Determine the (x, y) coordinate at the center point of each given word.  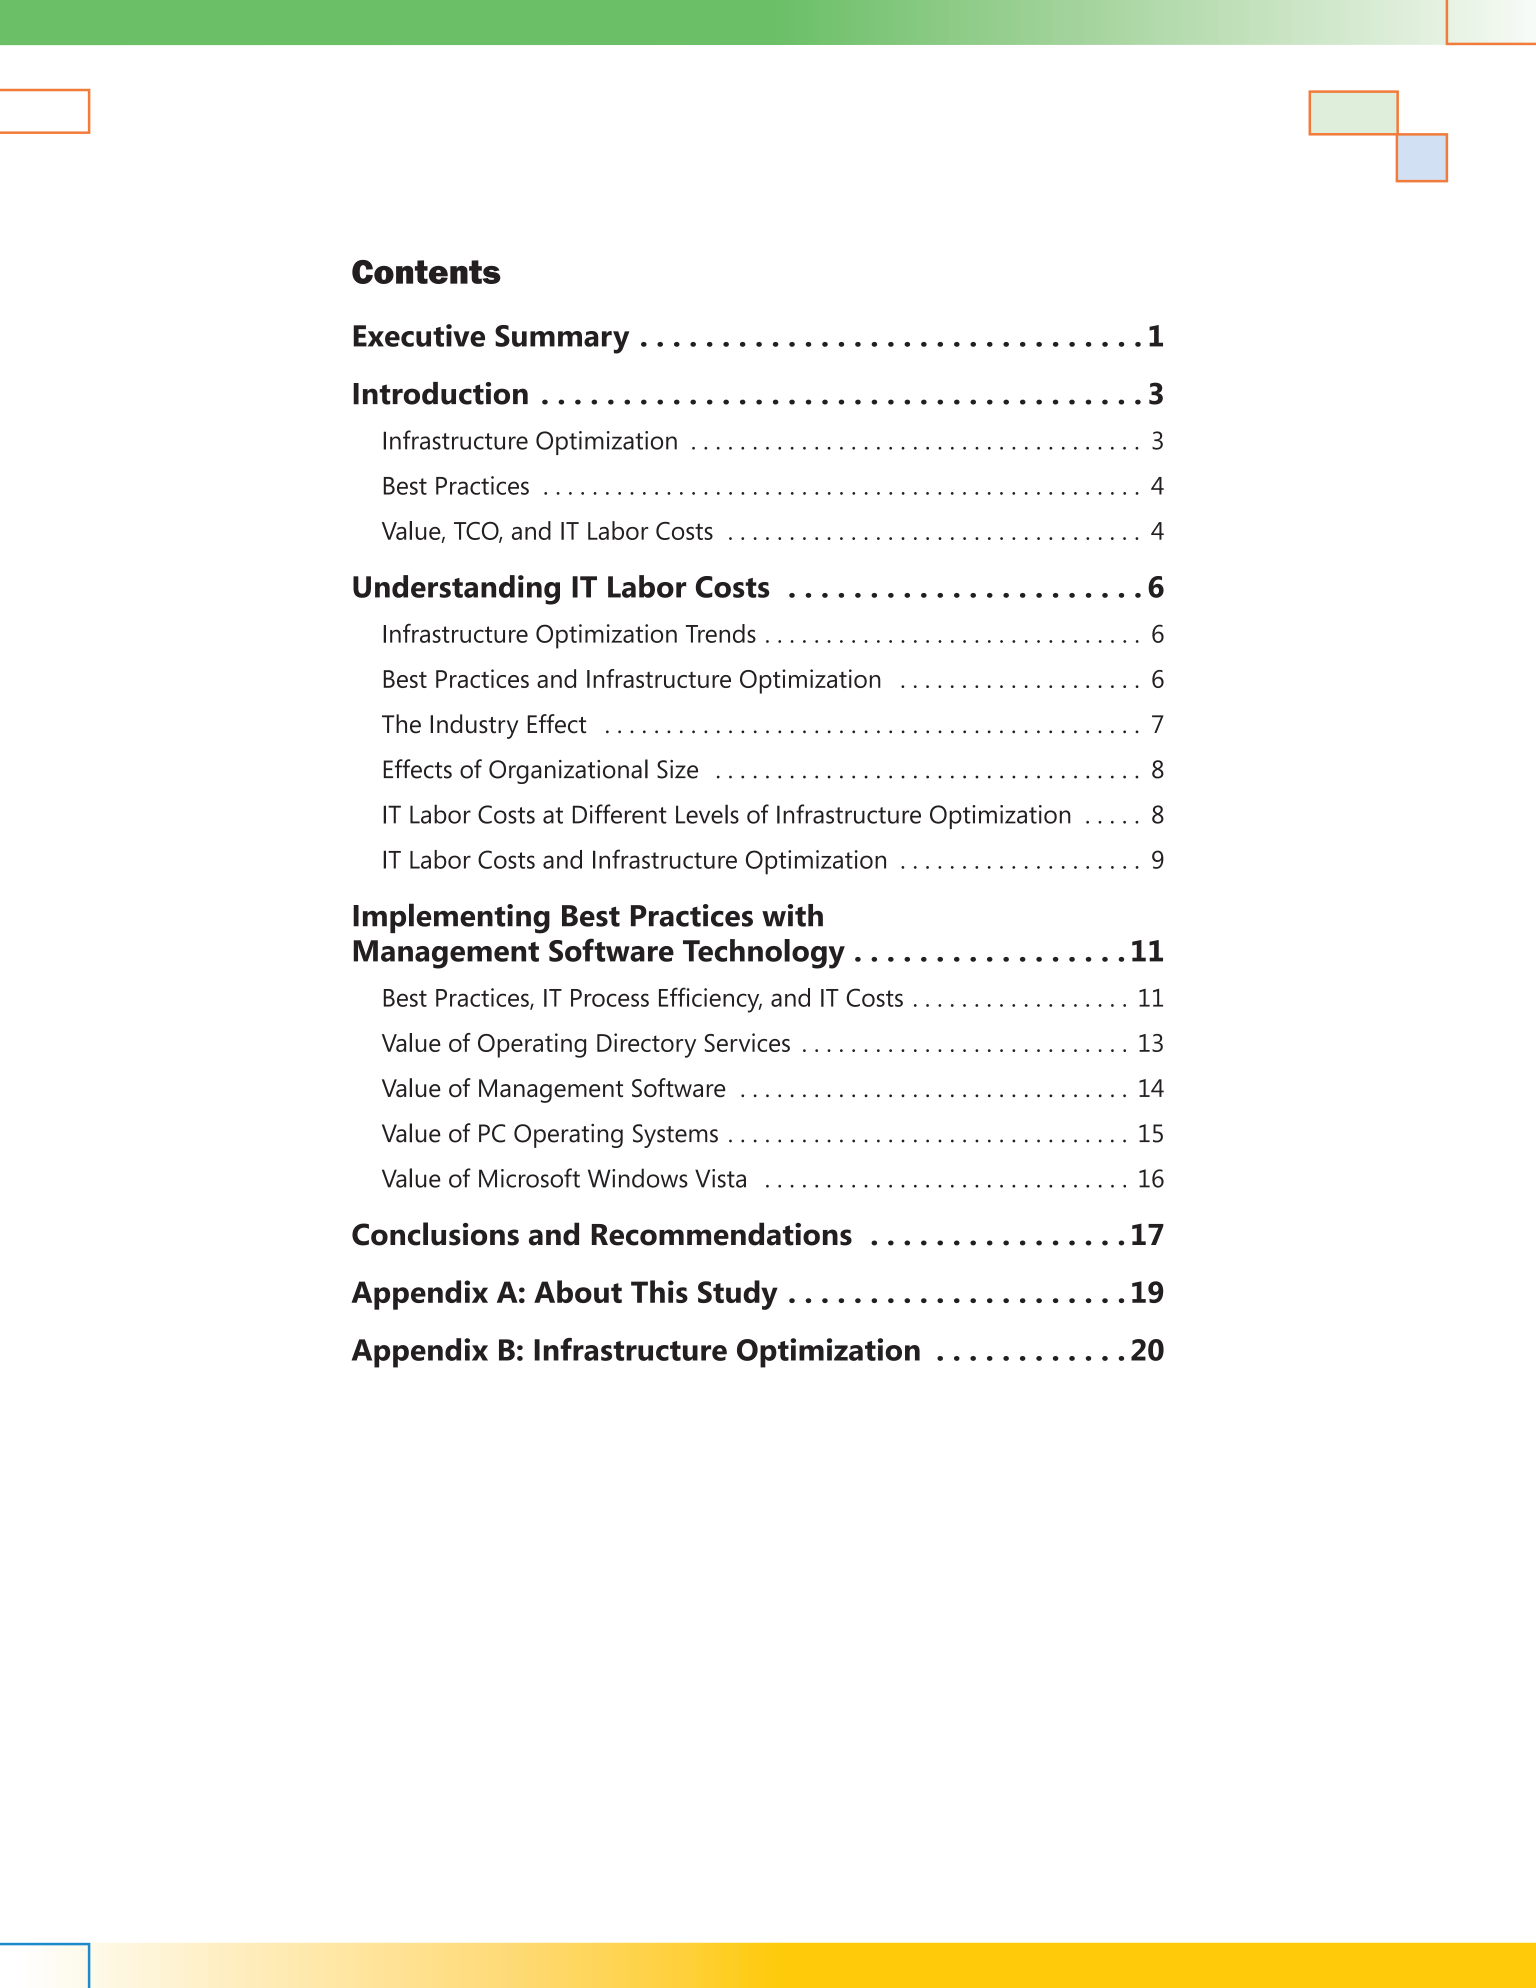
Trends (721, 633)
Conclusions (435, 1234)
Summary (562, 339)
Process (610, 998)
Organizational (568, 771)
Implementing (451, 918)
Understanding (456, 590)
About (578, 1291)
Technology (764, 954)
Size (677, 769)
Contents (426, 272)
